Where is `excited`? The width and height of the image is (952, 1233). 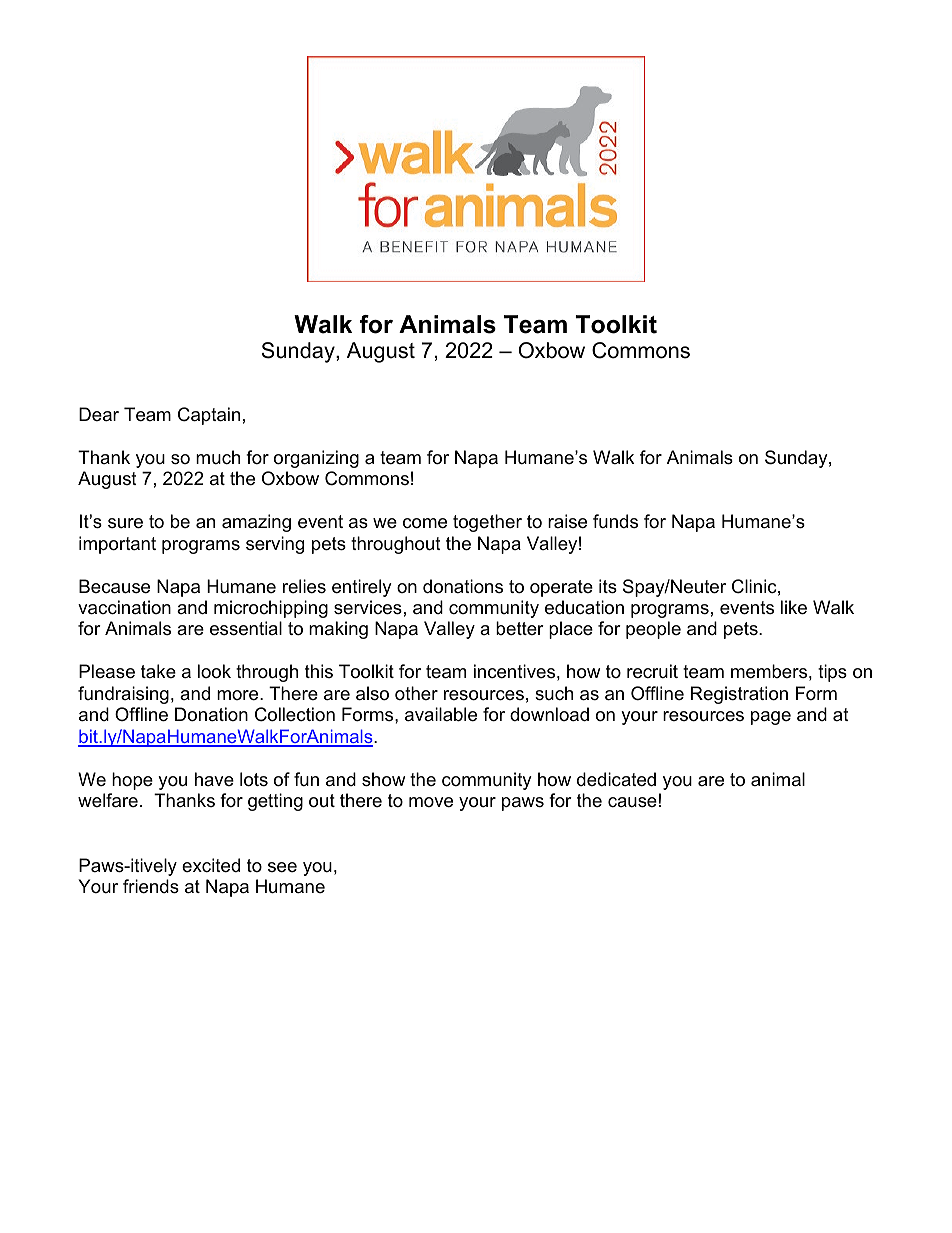
excited is located at coordinates (211, 865).
